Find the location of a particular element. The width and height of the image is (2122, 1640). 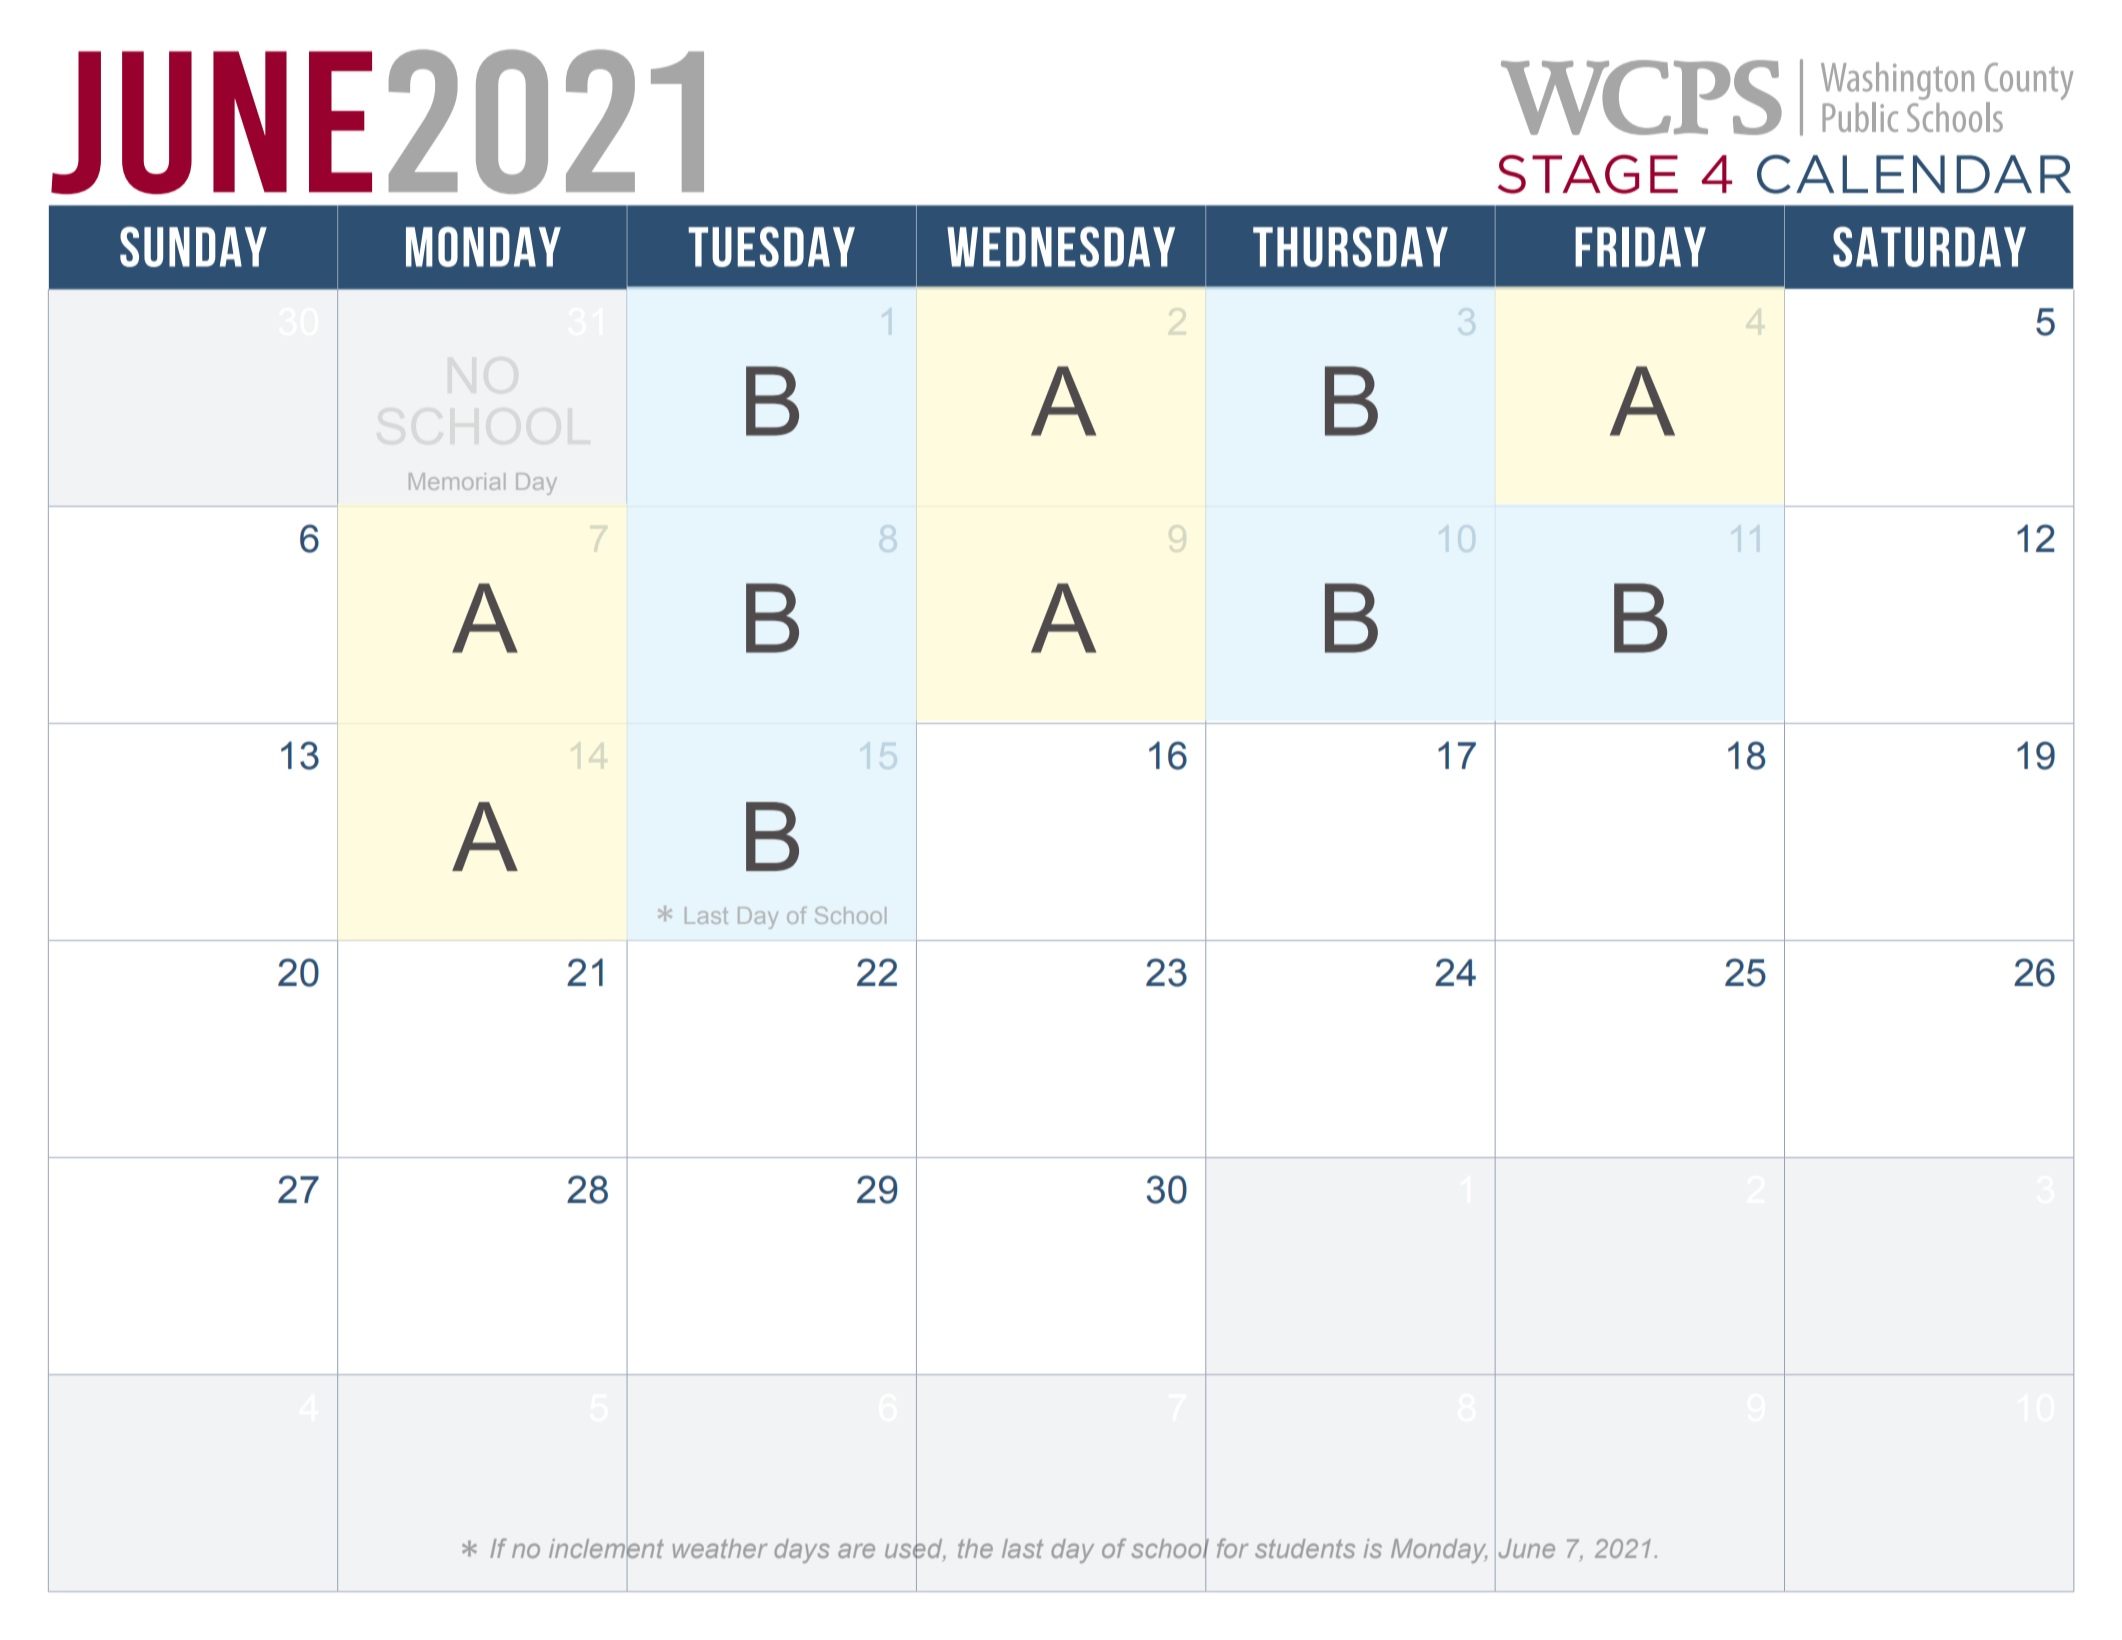

Memorial is located at coordinates (457, 481).
